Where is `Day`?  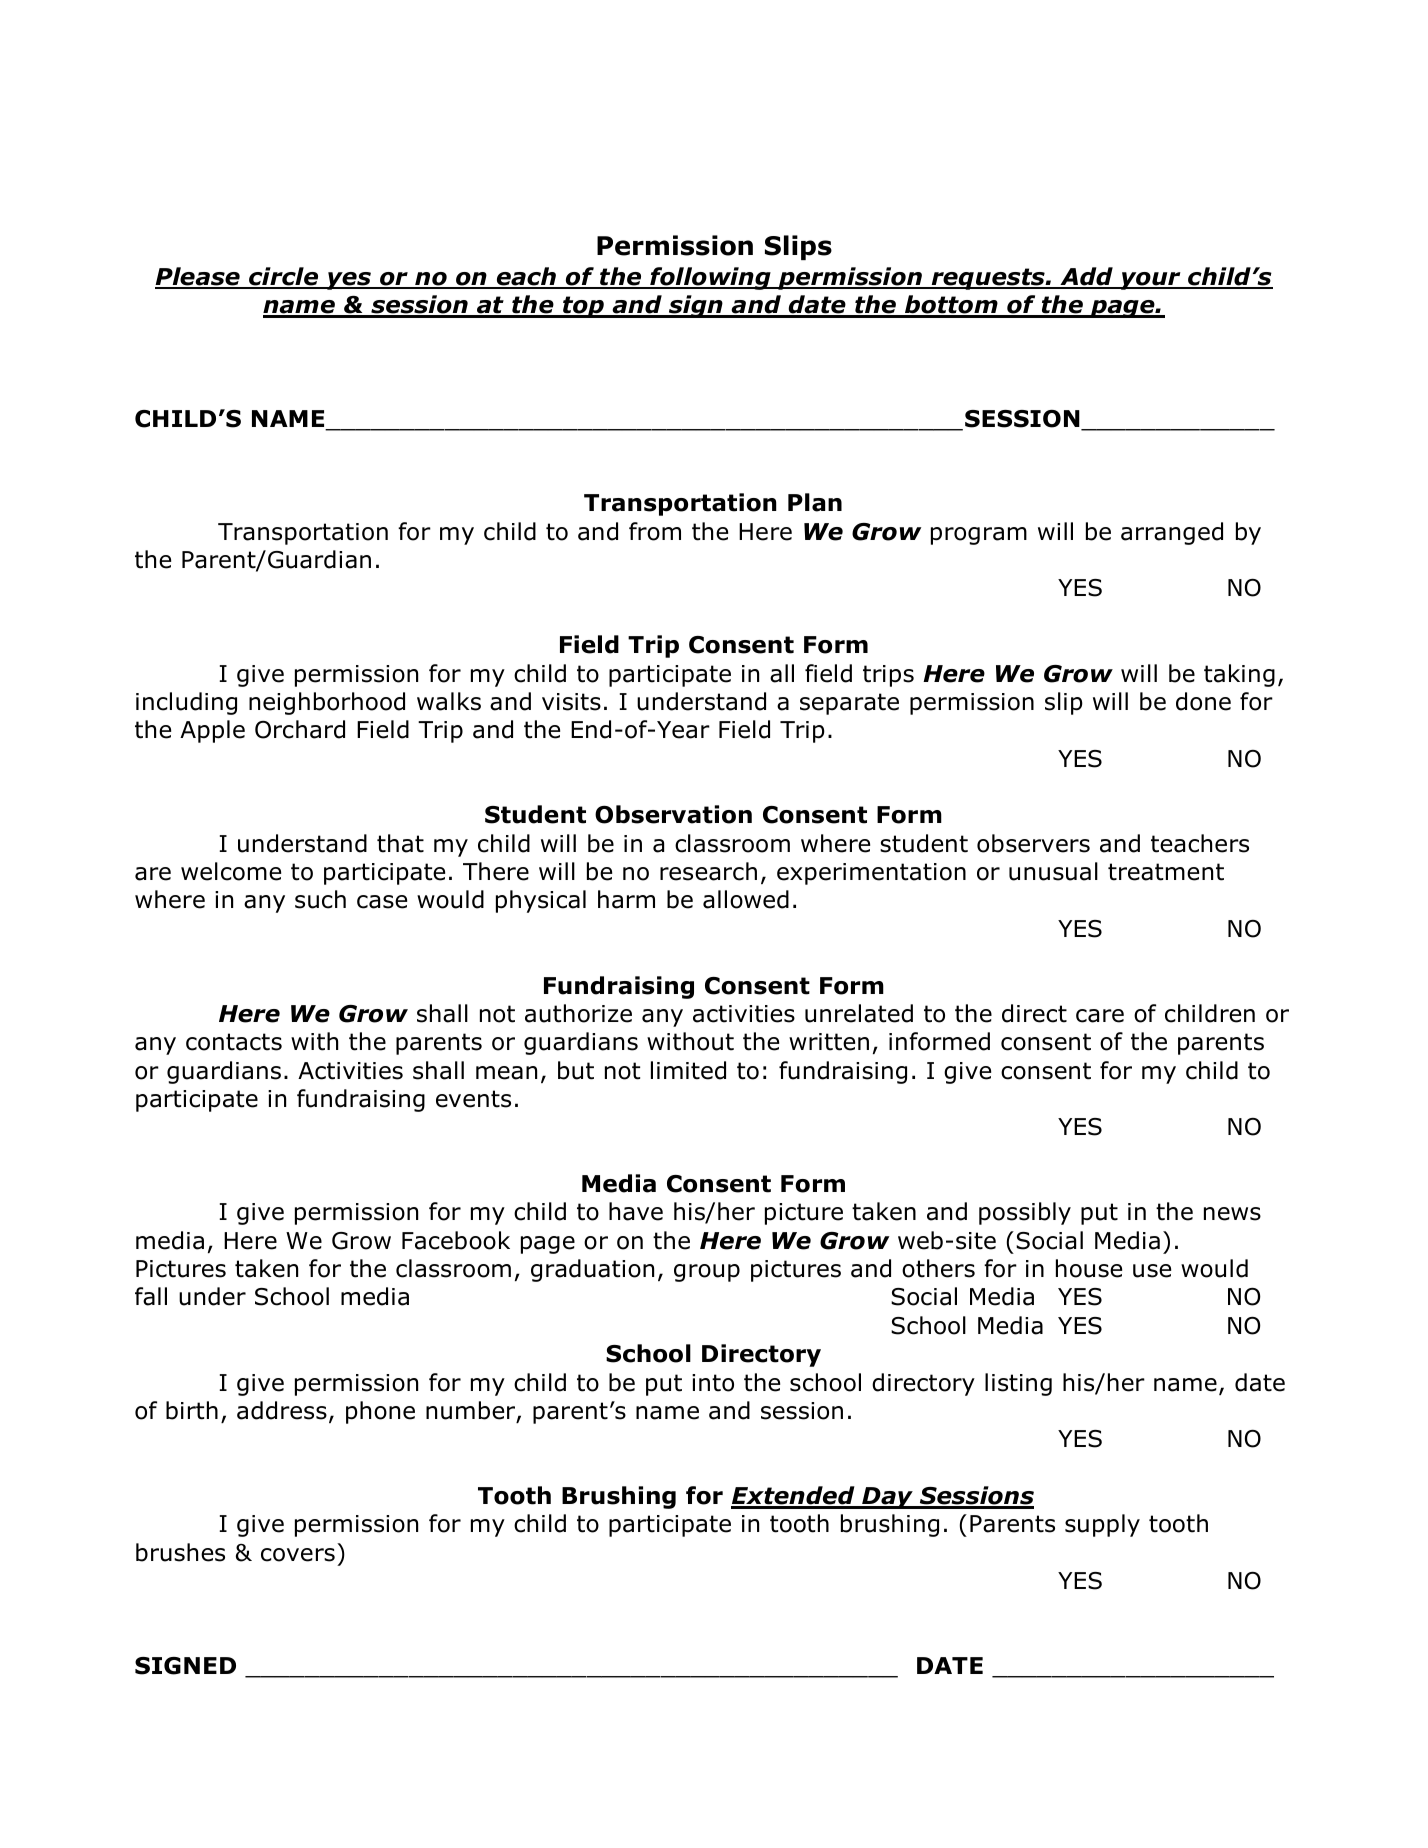
Day is located at coordinates (887, 1498).
